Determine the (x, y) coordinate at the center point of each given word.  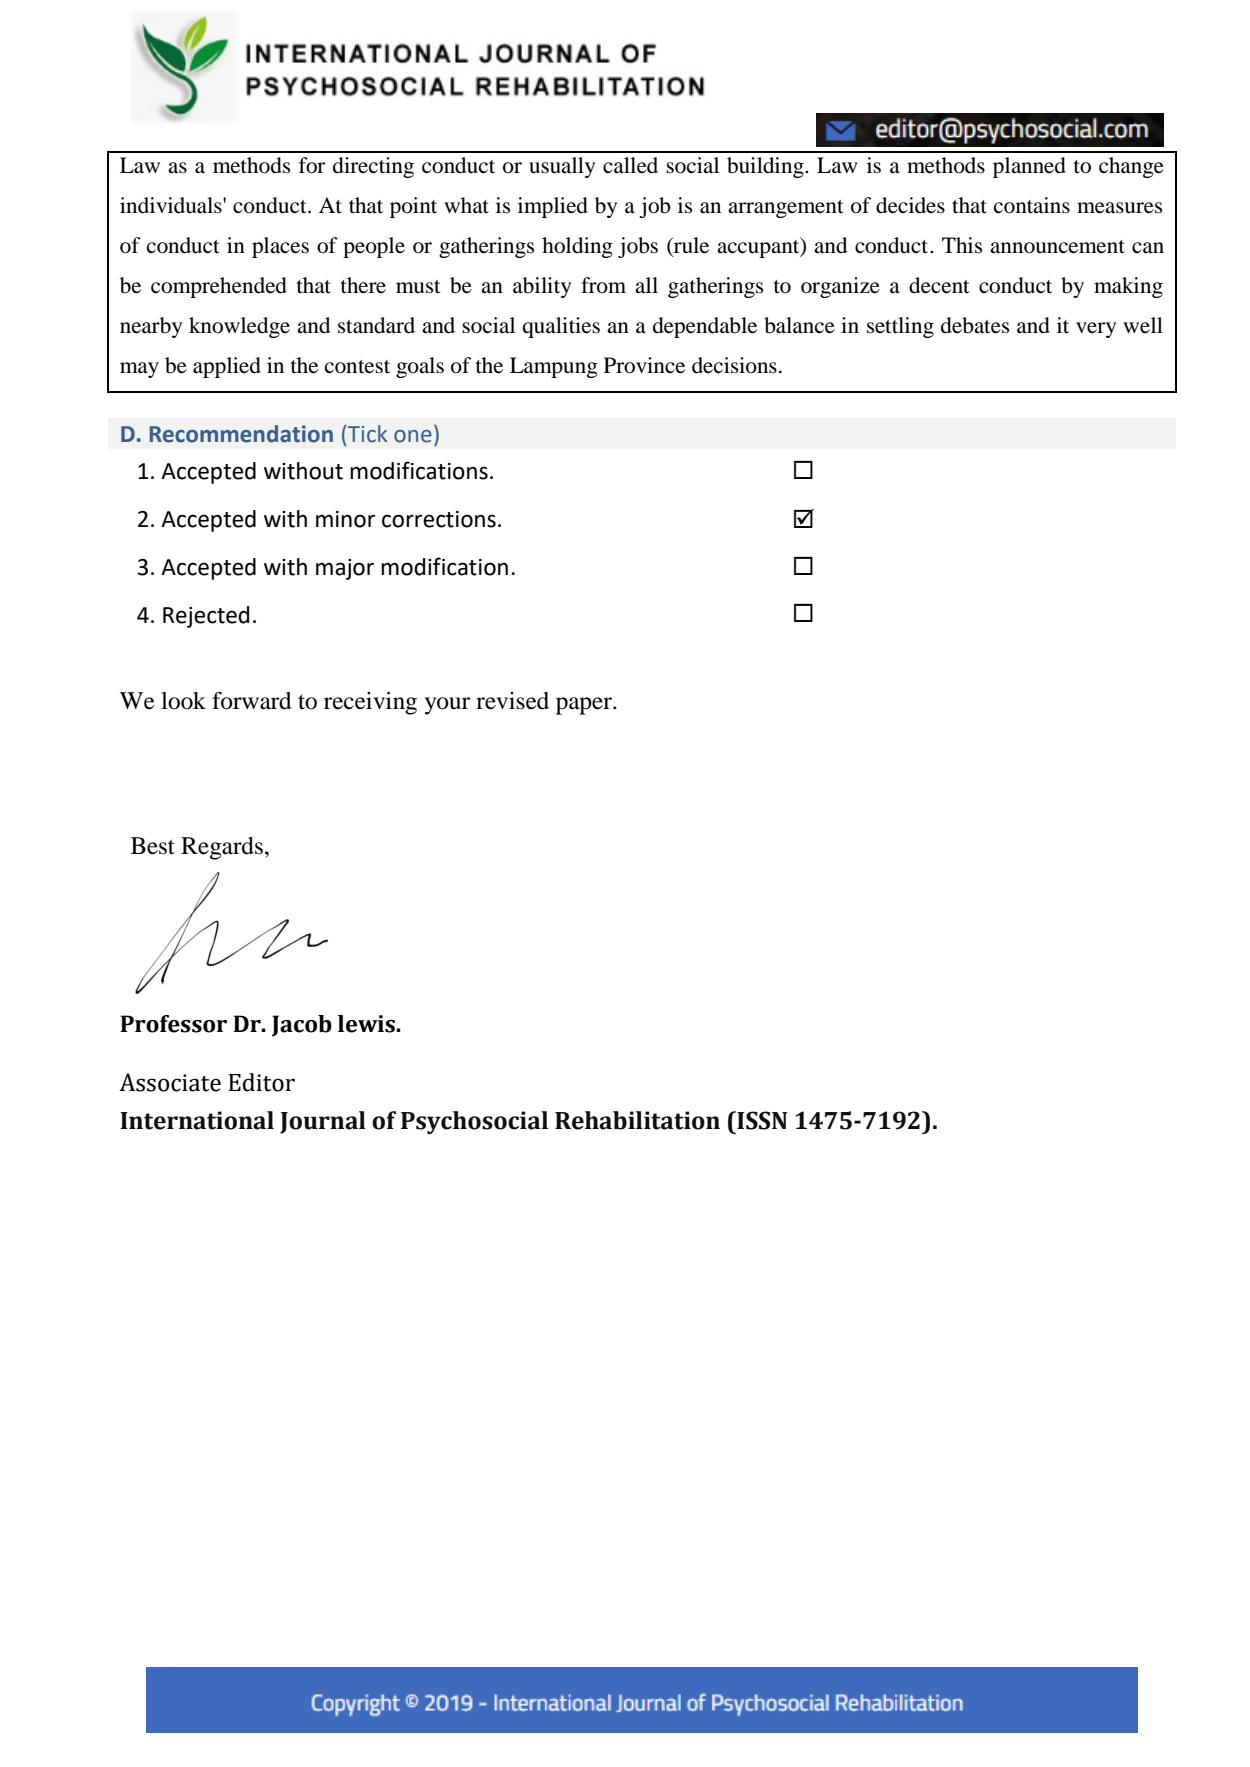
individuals (172, 205)
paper (585, 706)
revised (512, 701)
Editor (262, 1082)
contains (1032, 205)
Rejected (206, 617)
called (630, 165)
